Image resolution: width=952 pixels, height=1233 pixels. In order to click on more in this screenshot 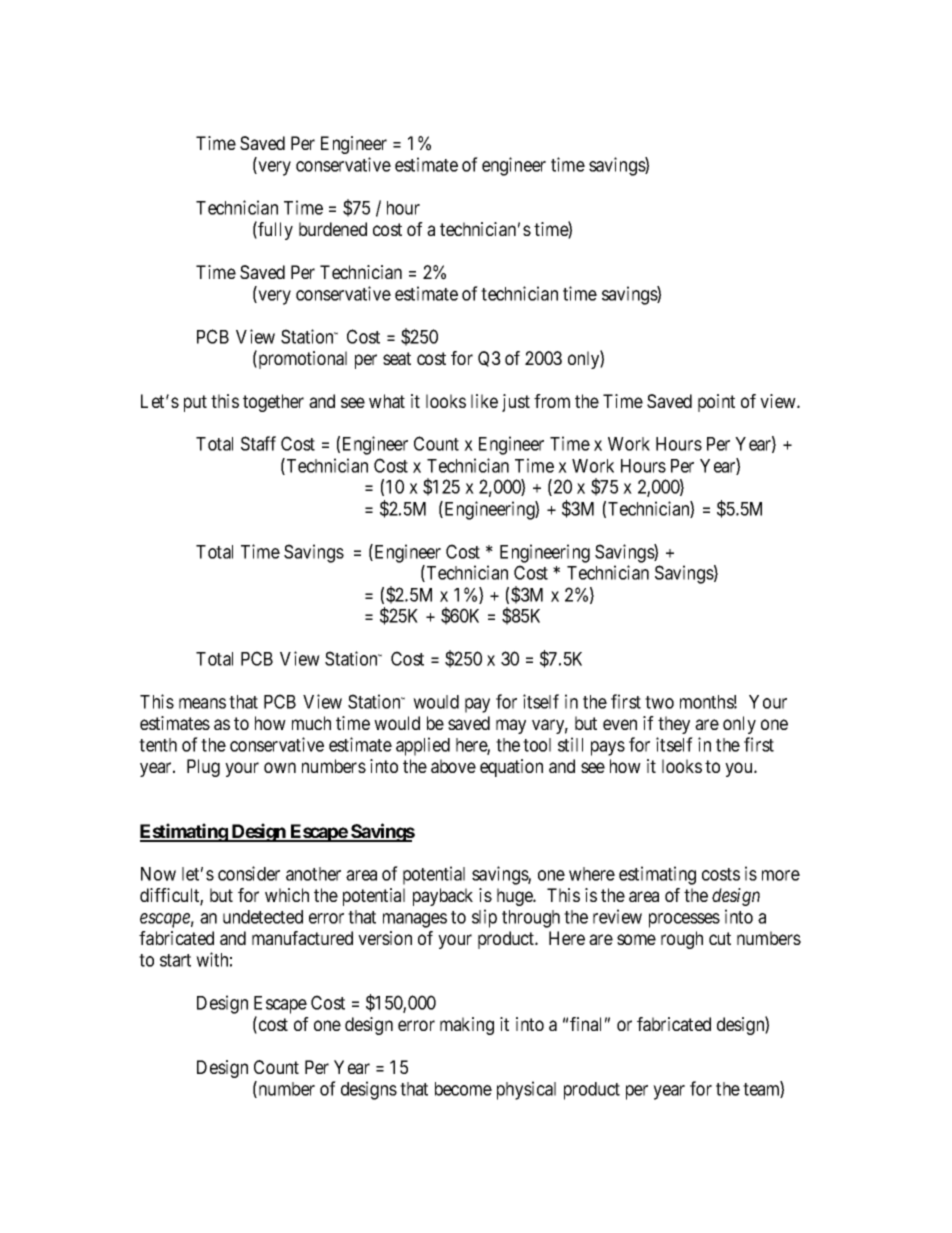, I will do `click(781, 875)`.
